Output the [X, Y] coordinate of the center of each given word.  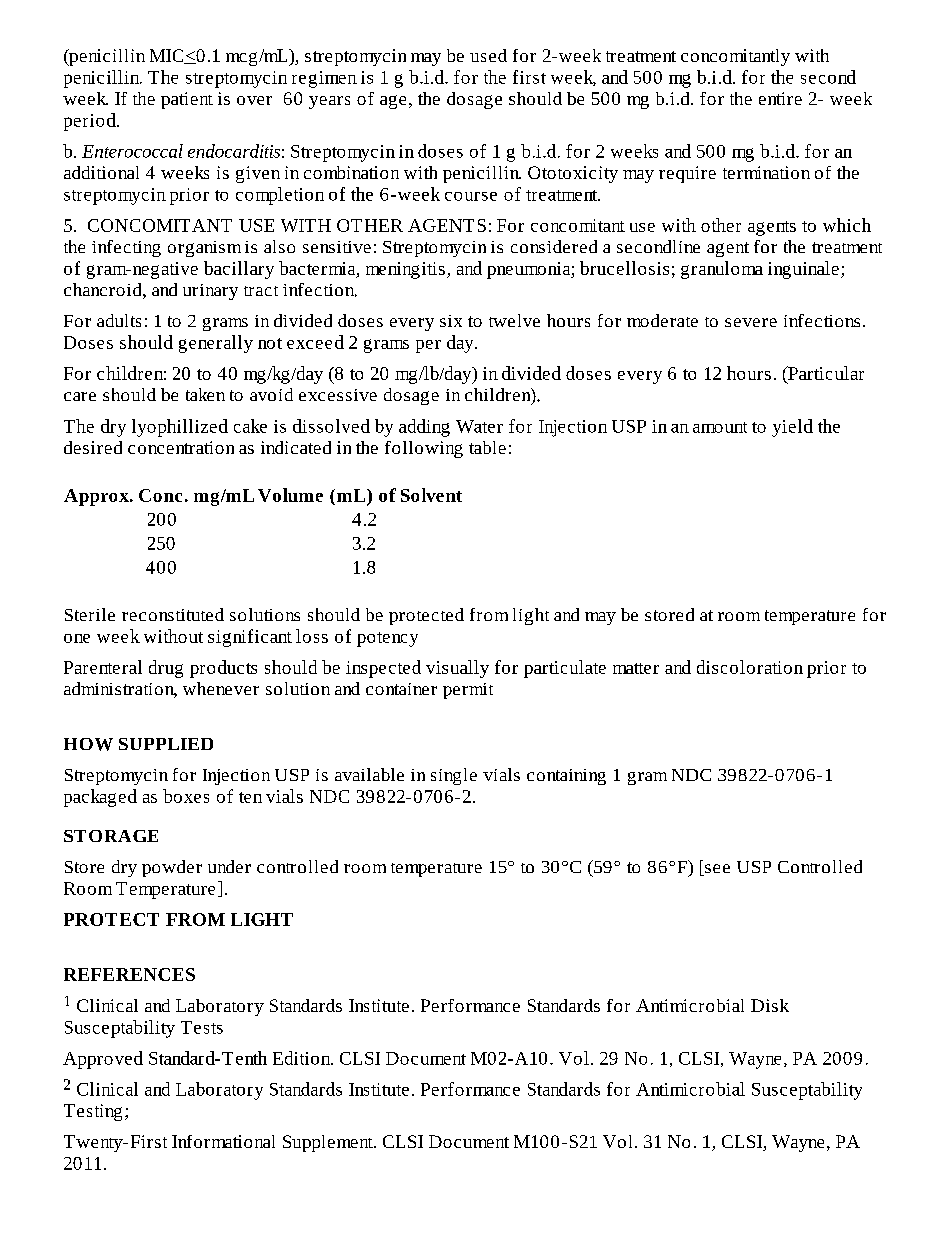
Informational [223, 1141]
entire [780, 98]
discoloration [750, 667]
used [488, 55]
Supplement [329, 1143]
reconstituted [173, 614]
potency [387, 639]
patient [187, 100]
